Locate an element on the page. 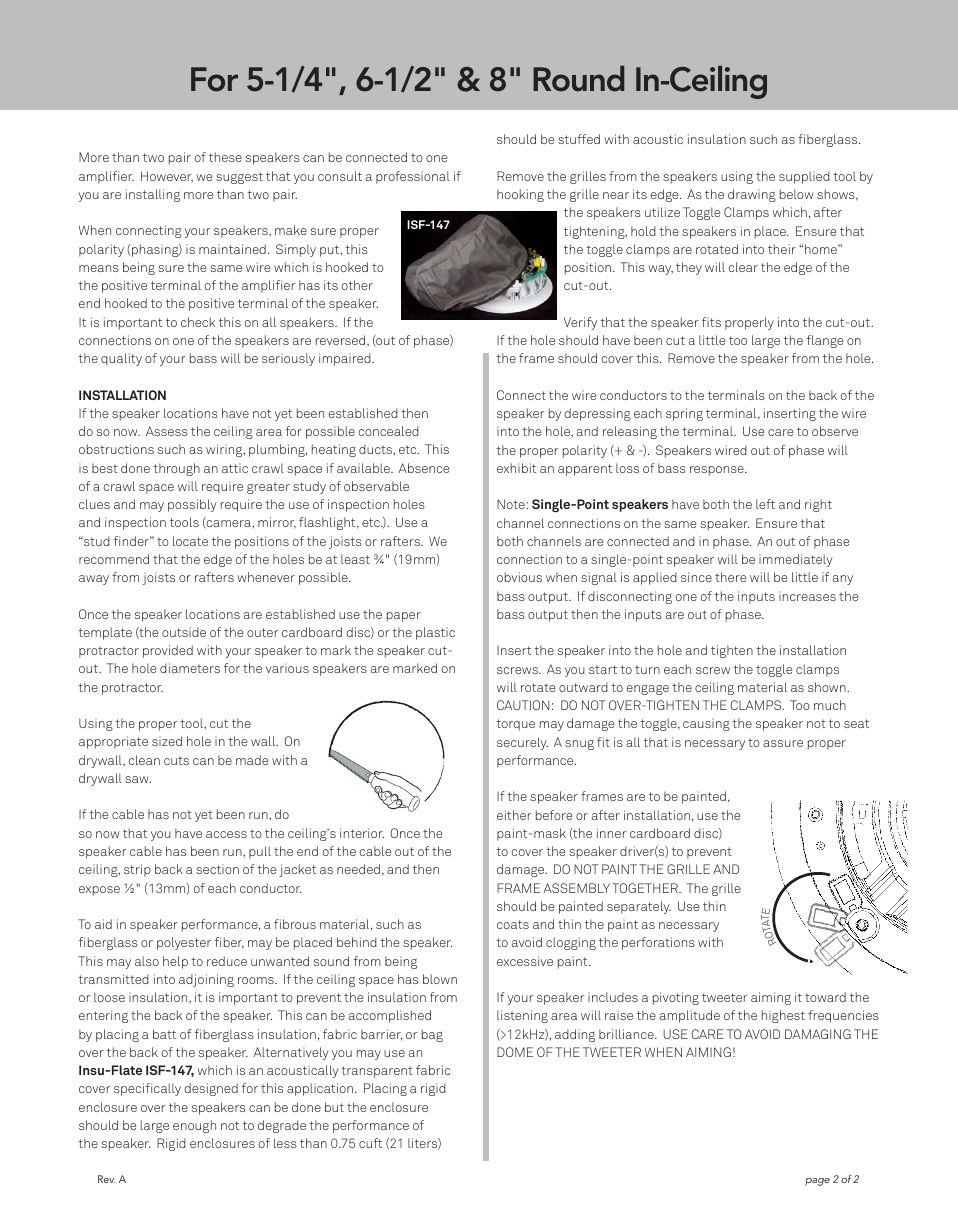 Image resolution: width=958 pixels, height=1232 pixels. flange is located at coordinates (825, 341).
